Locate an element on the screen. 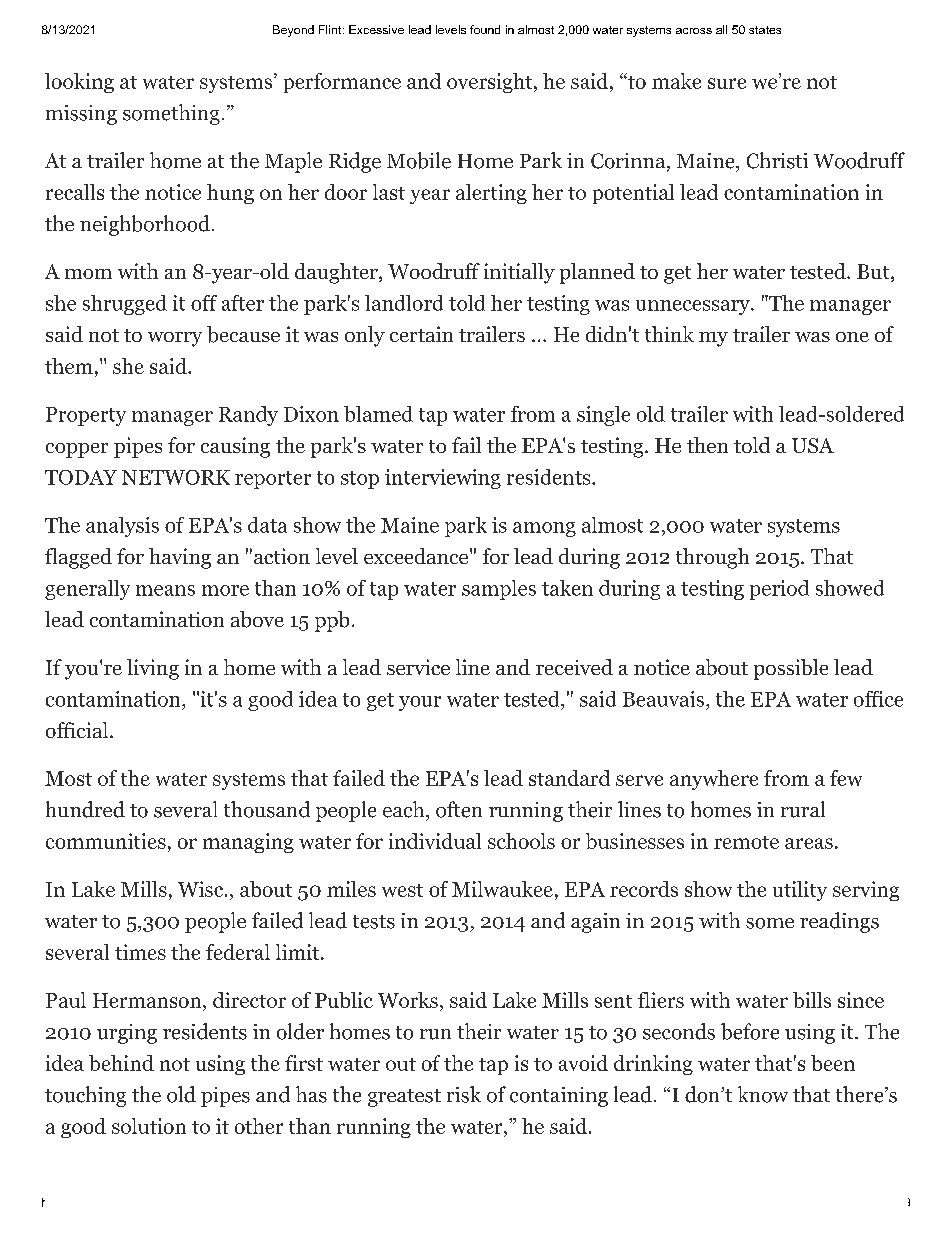  certain is located at coordinates (421, 334).
